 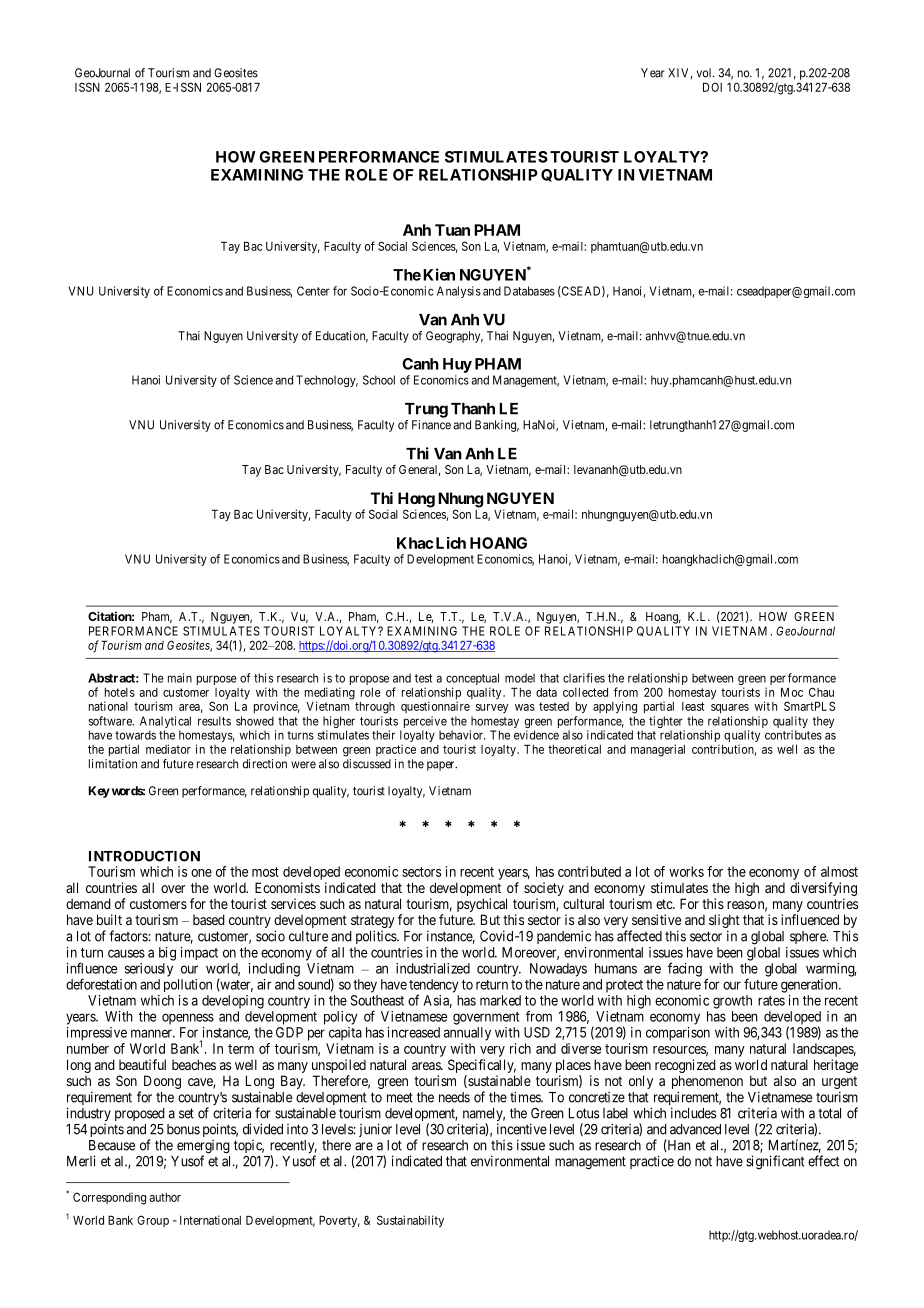 What do you see at coordinates (732, 1002) in the screenshot?
I see `growth` at bounding box center [732, 1002].
